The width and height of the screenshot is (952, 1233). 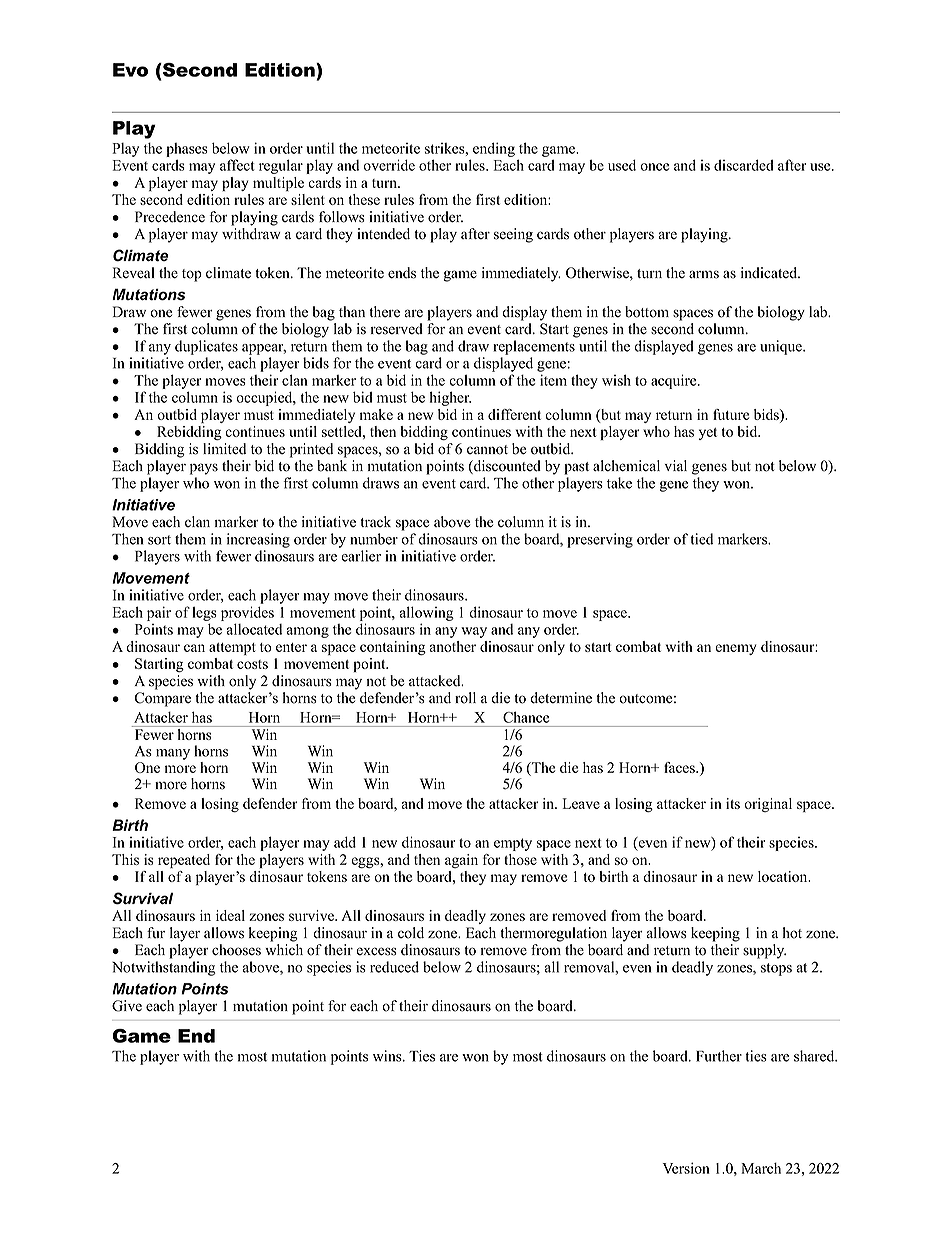 I want to click on duplicates, so click(x=206, y=347).
